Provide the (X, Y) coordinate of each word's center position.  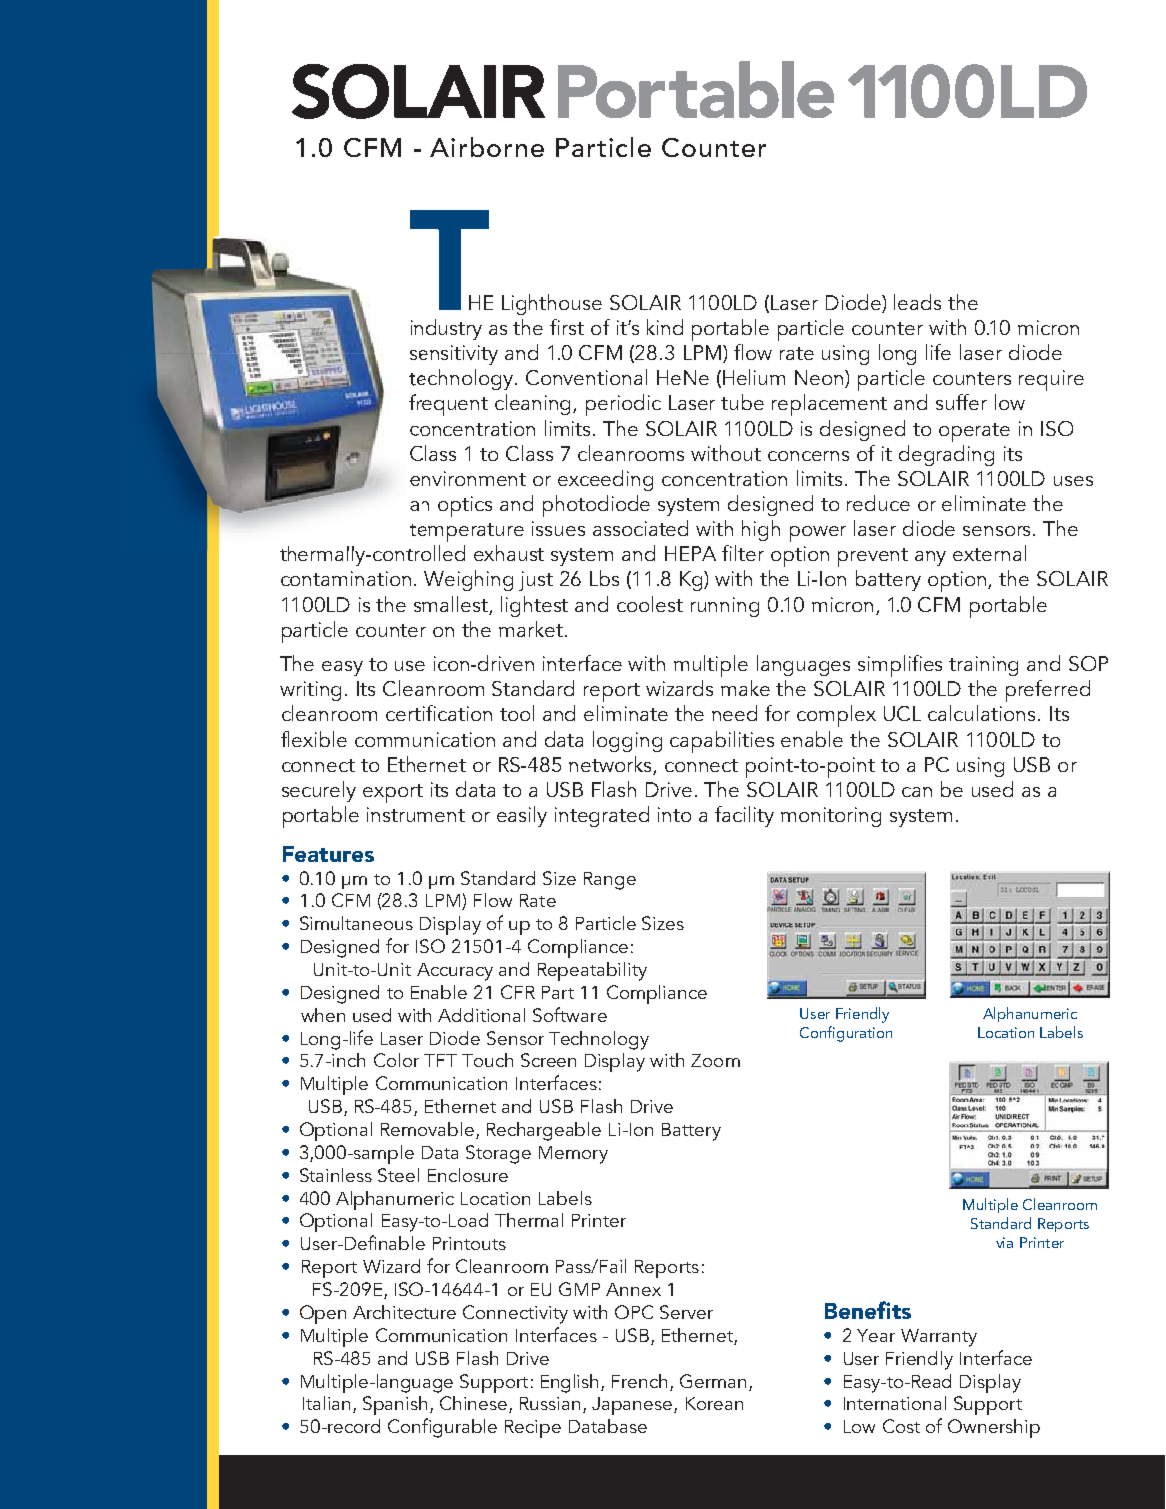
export (393, 793)
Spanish (395, 1405)
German (713, 1381)
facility (744, 816)
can (917, 792)
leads (917, 302)
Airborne (487, 147)
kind (665, 327)
